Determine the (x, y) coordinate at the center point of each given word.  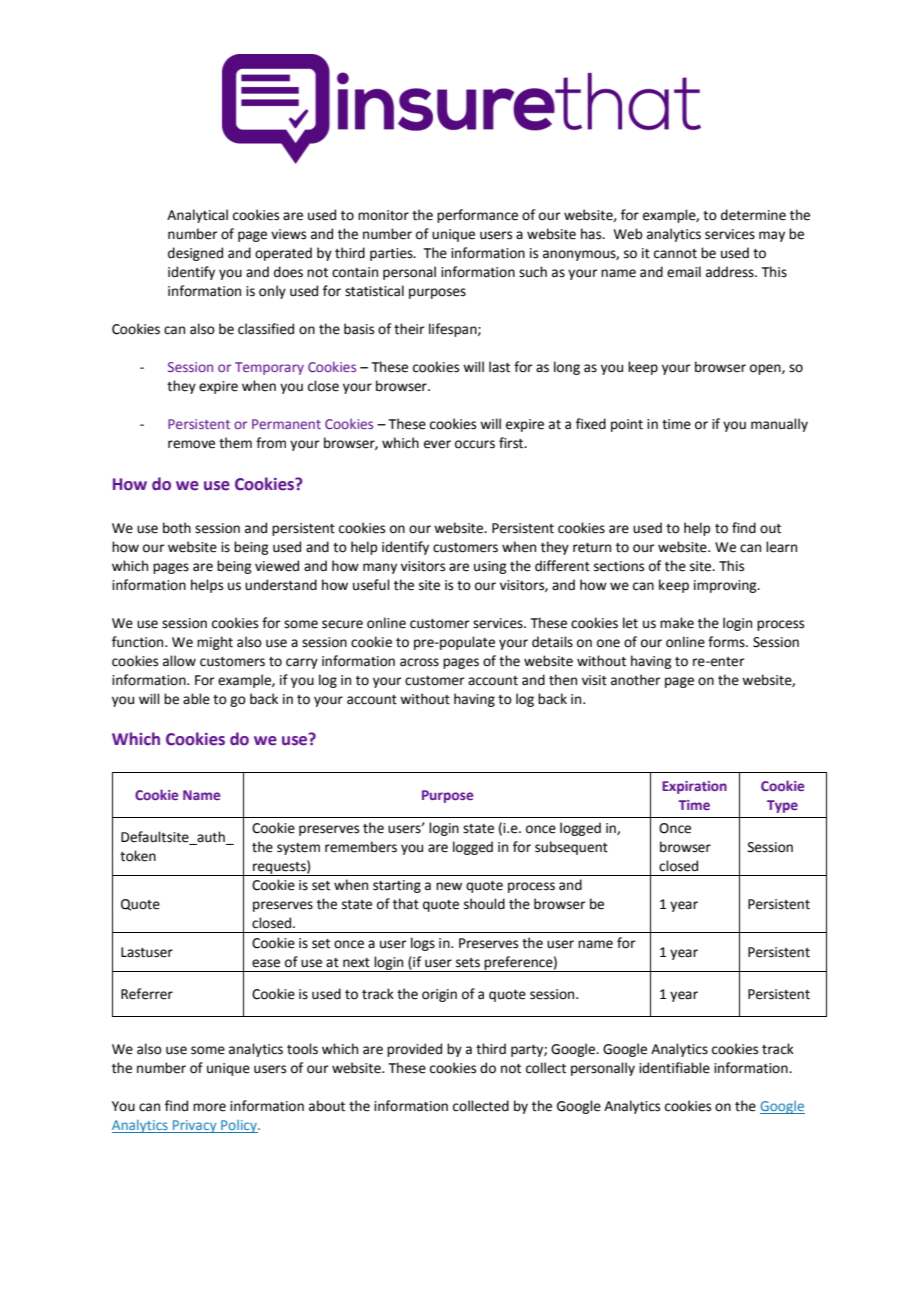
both (177, 528)
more (209, 1107)
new (449, 886)
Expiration (694, 787)
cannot (675, 254)
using (490, 567)
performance (477, 216)
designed (195, 254)
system (298, 849)
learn (781, 547)
